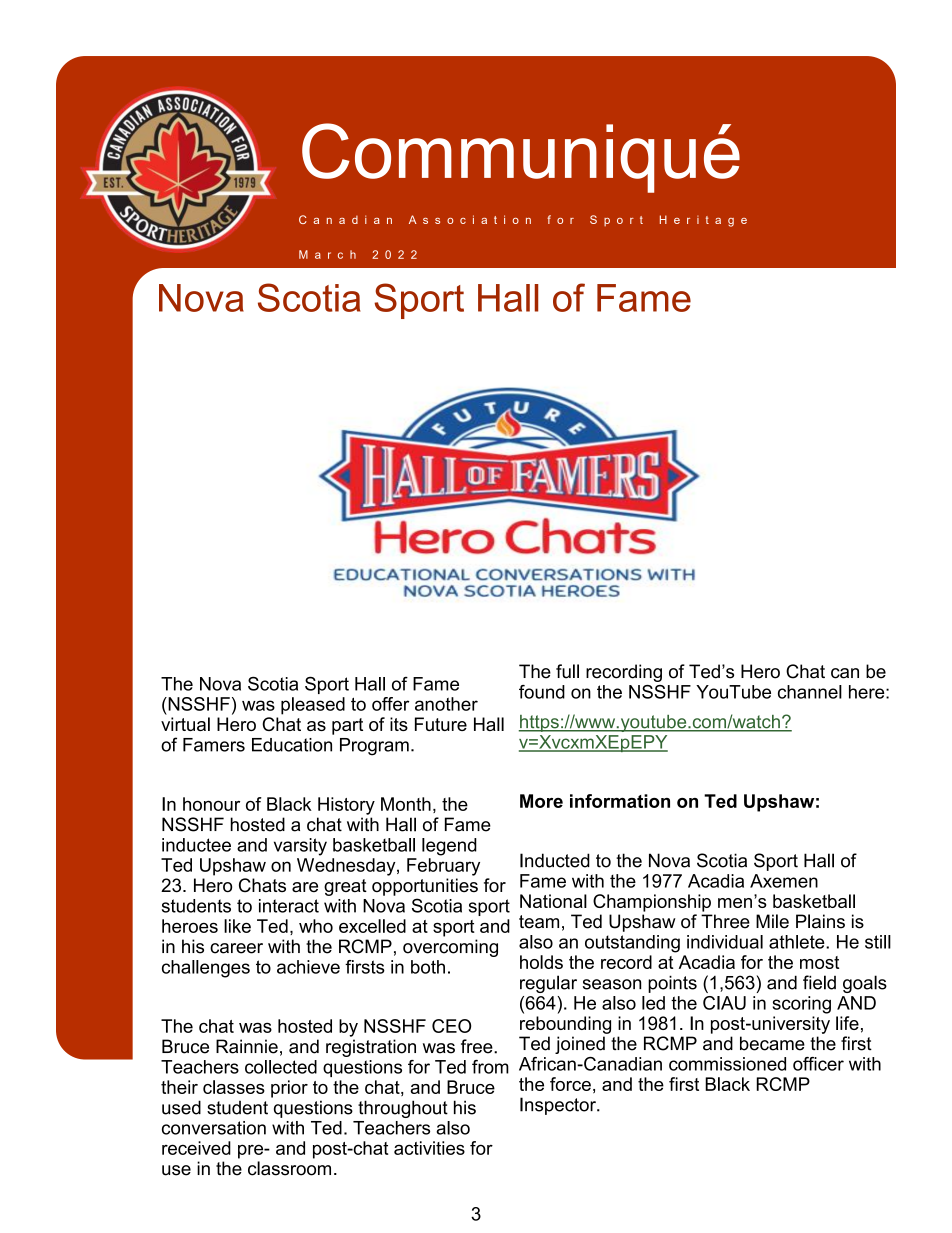  Describe the element at coordinates (548, 984) in the screenshot. I see `regular` at that location.
